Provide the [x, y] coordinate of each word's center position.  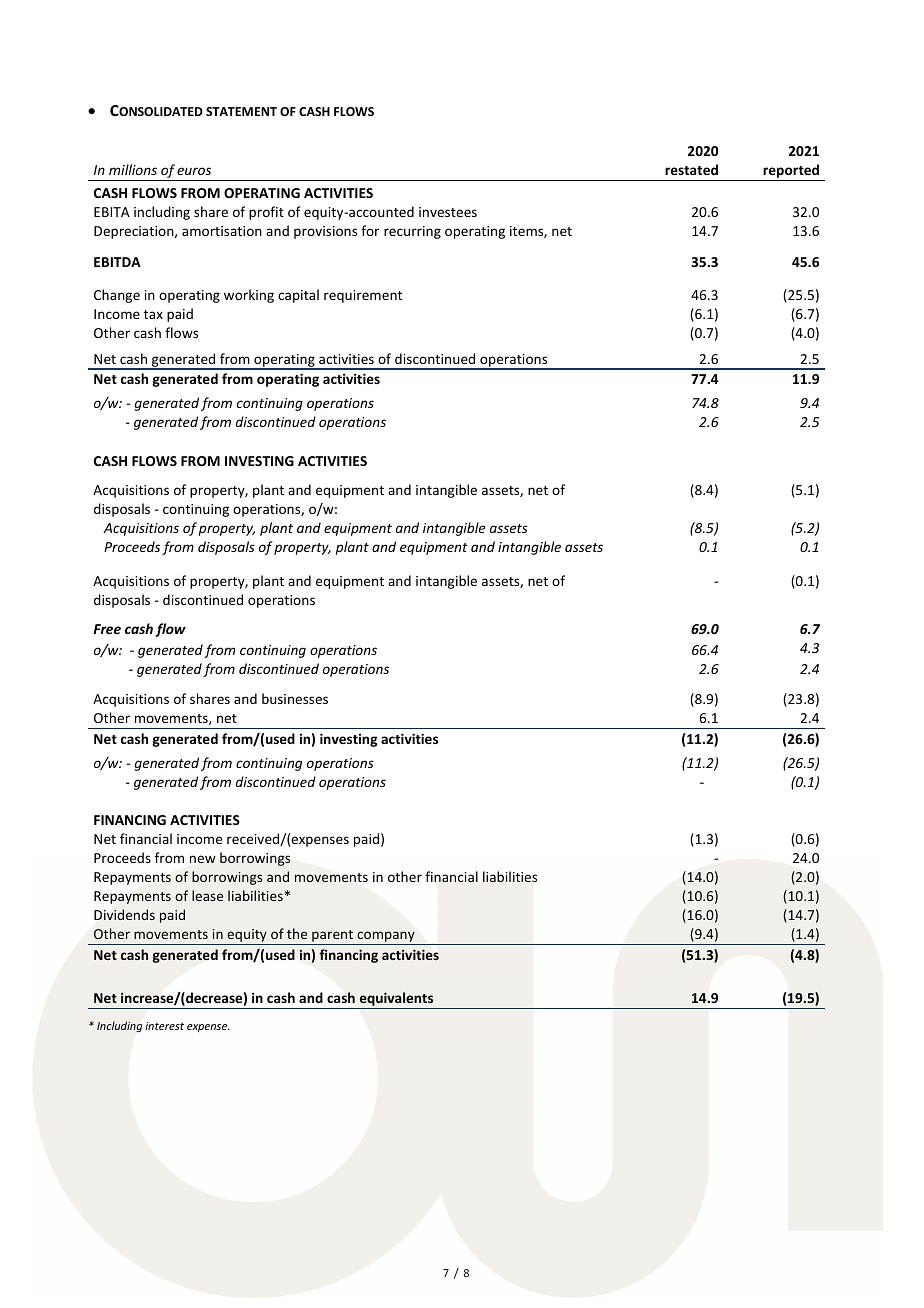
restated [691, 169]
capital [298, 296]
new [203, 859]
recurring [412, 232]
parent [333, 937]
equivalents [396, 1000]
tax [153, 314]
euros [194, 171]
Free [107, 629]
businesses [295, 698]
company [386, 938]
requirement [363, 296]
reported [791, 172]
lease [207, 895]
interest [164, 1026]
